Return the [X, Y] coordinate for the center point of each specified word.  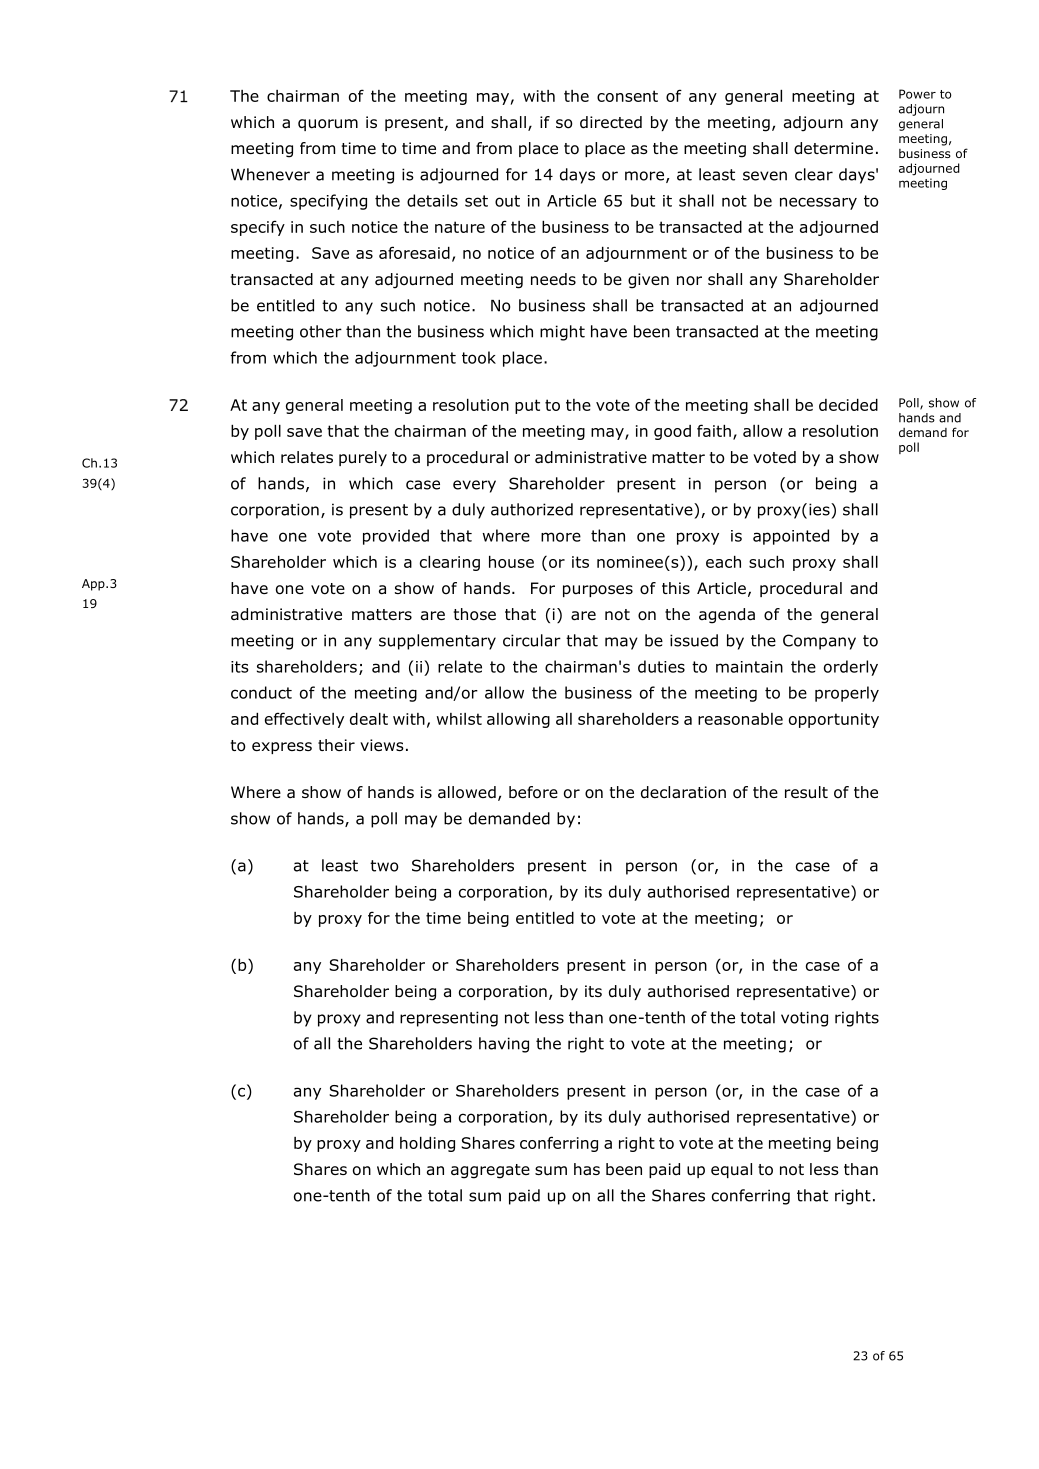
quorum [328, 125]
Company [819, 642]
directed [611, 122]
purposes [598, 591]
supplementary [437, 642]
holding [427, 1144]
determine [833, 148]
